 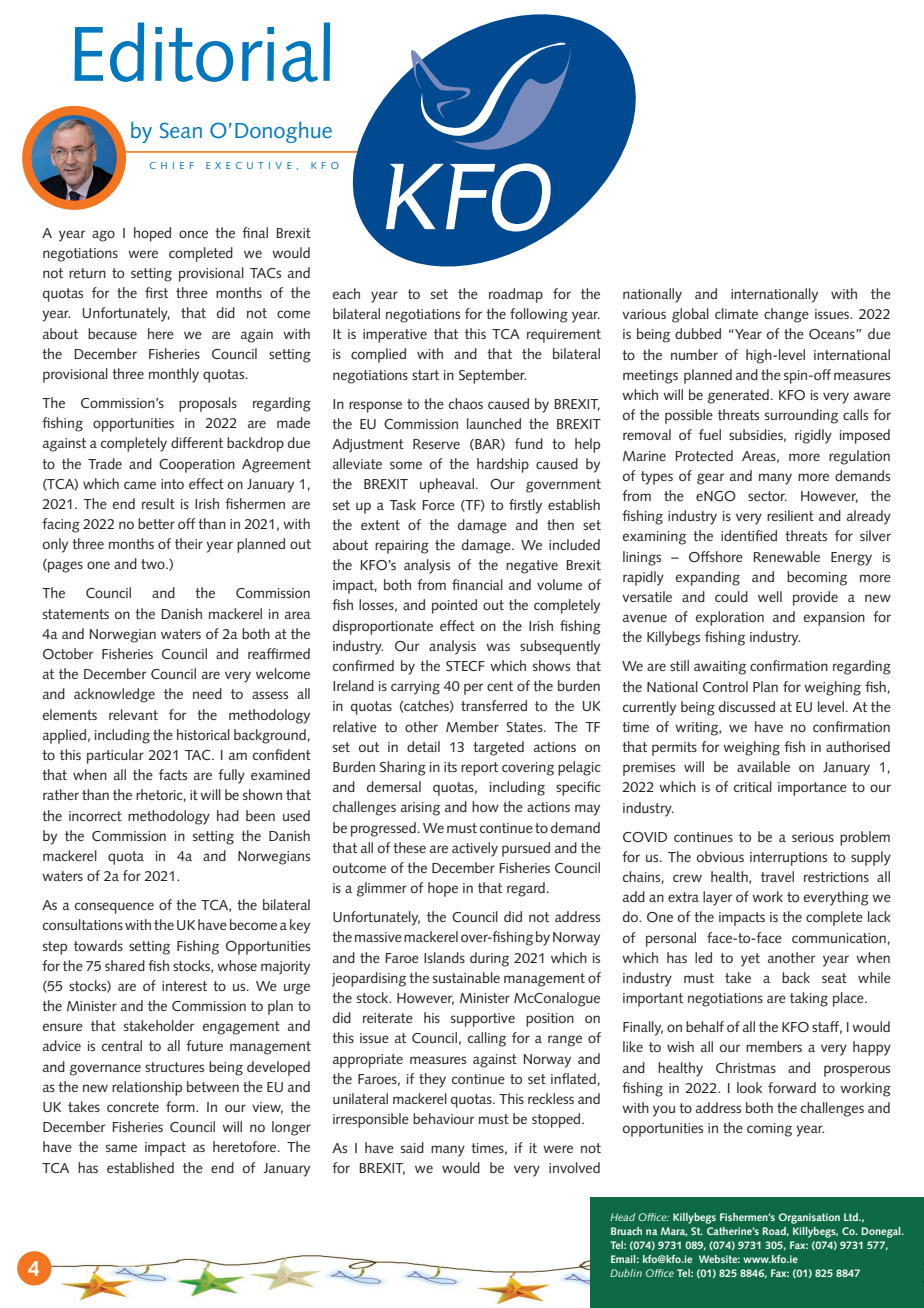 What do you see at coordinates (181, 130) in the page?
I see `Sean` at bounding box center [181, 130].
